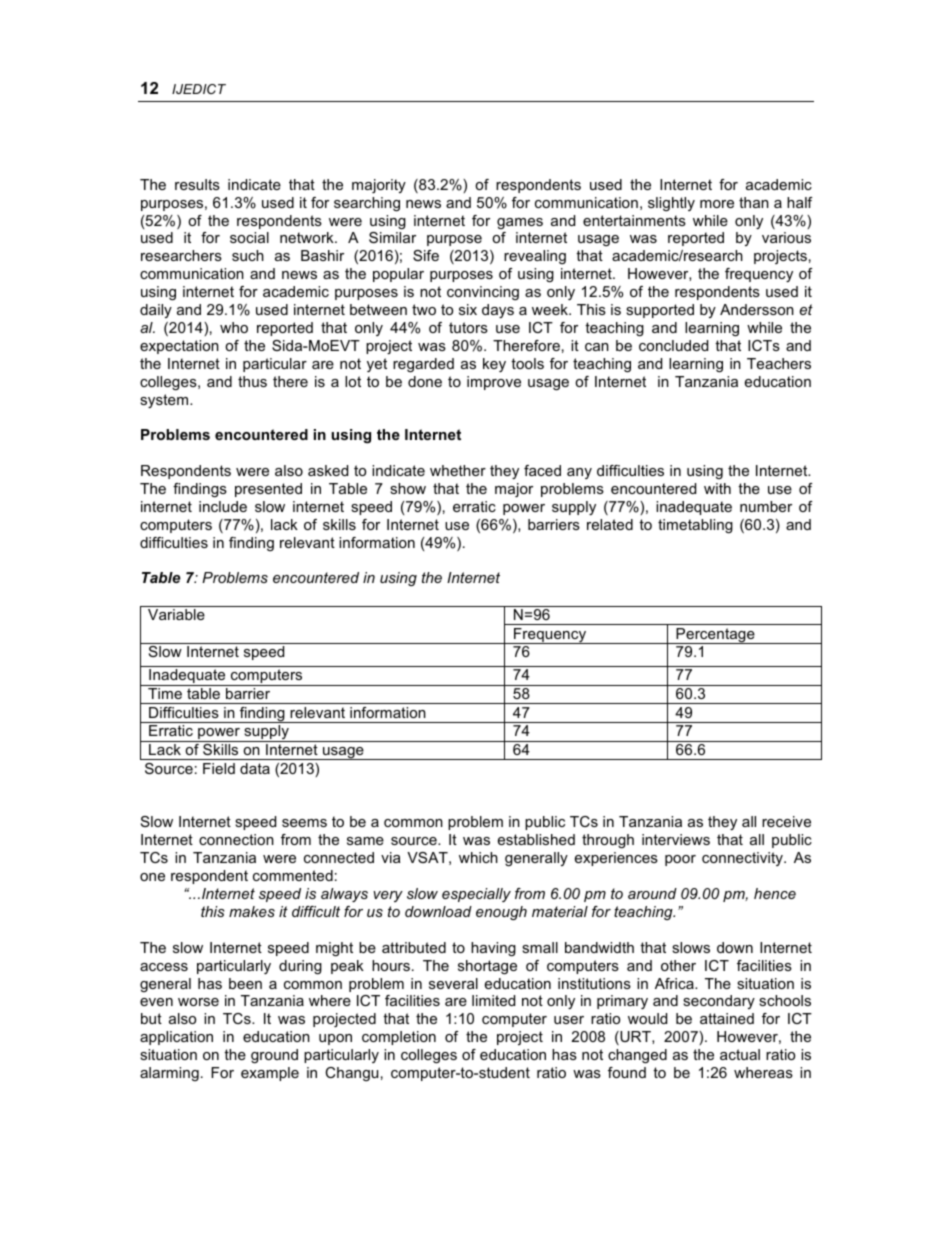  What do you see at coordinates (236, 839) in the screenshot?
I see `connection` at bounding box center [236, 839].
